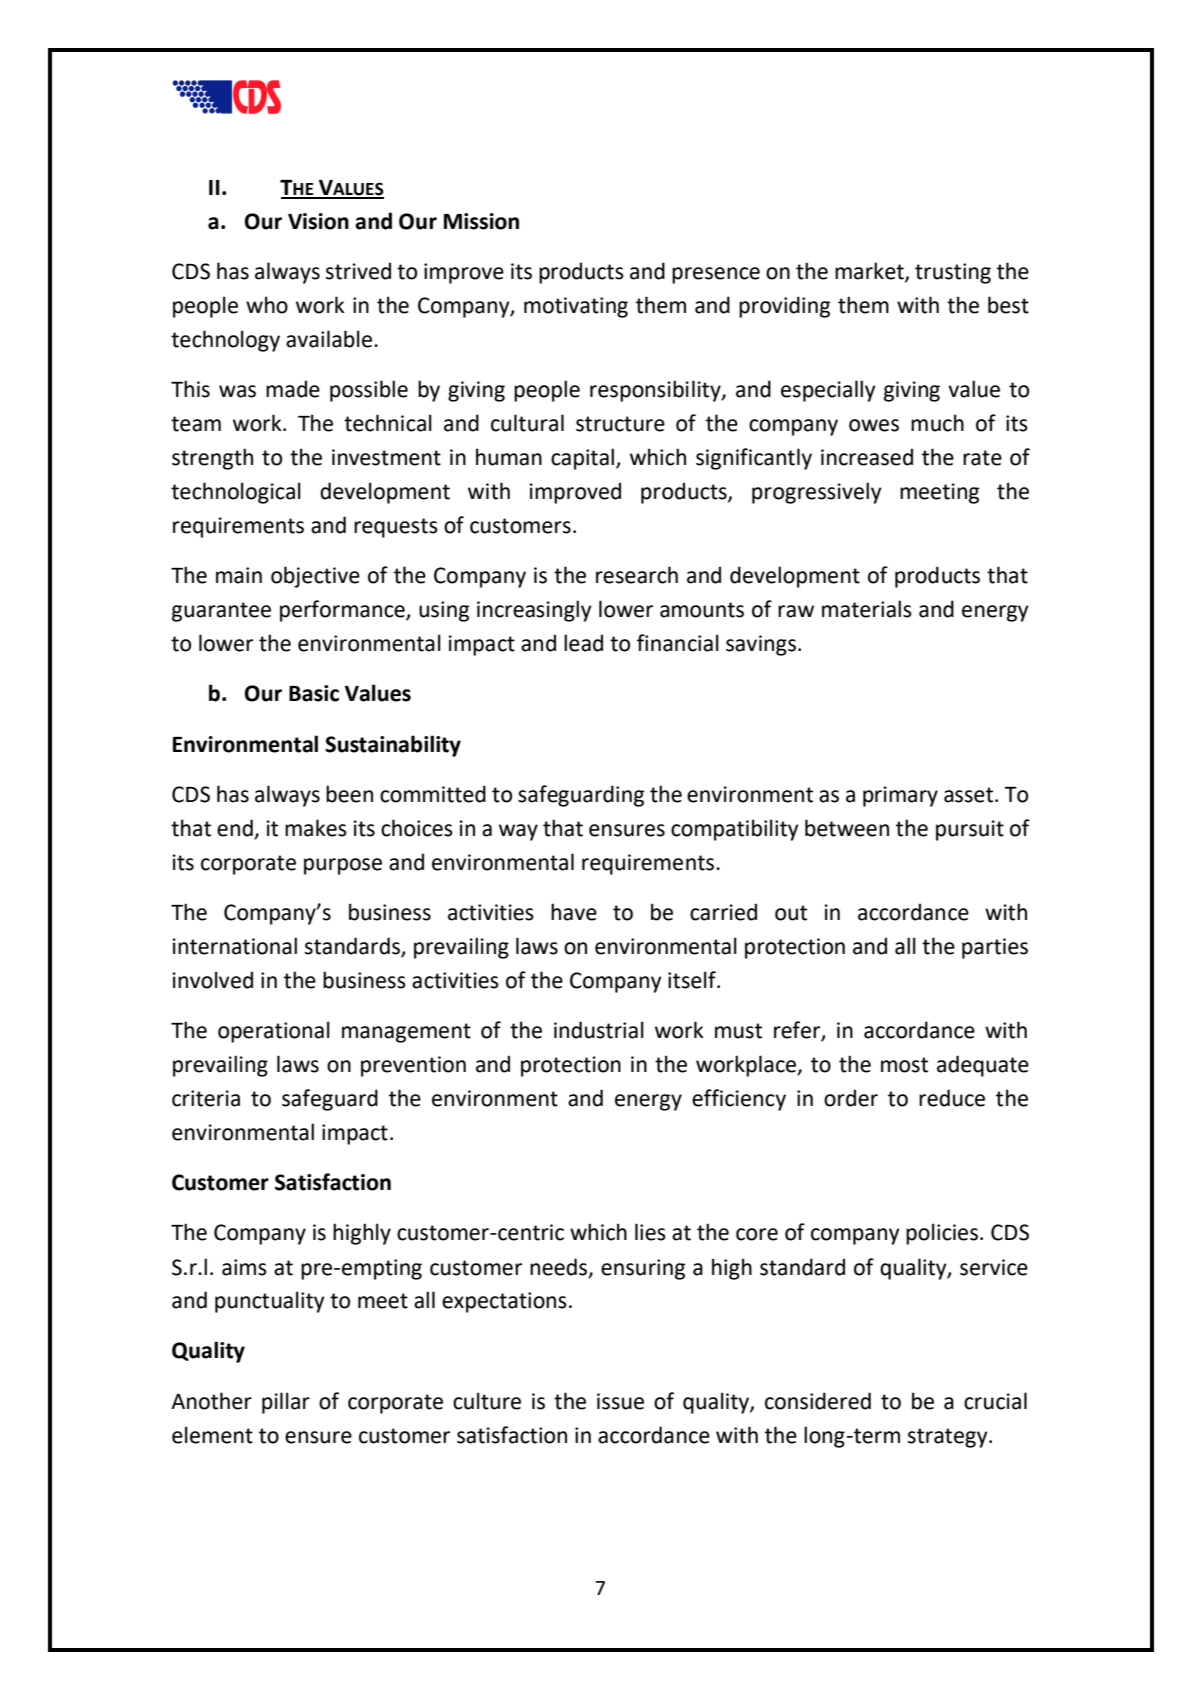 The width and height of the image is (1201, 1699). What do you see at coordinates (637, 575) in the image?
I see `research` at bounding box center [637, 575].
